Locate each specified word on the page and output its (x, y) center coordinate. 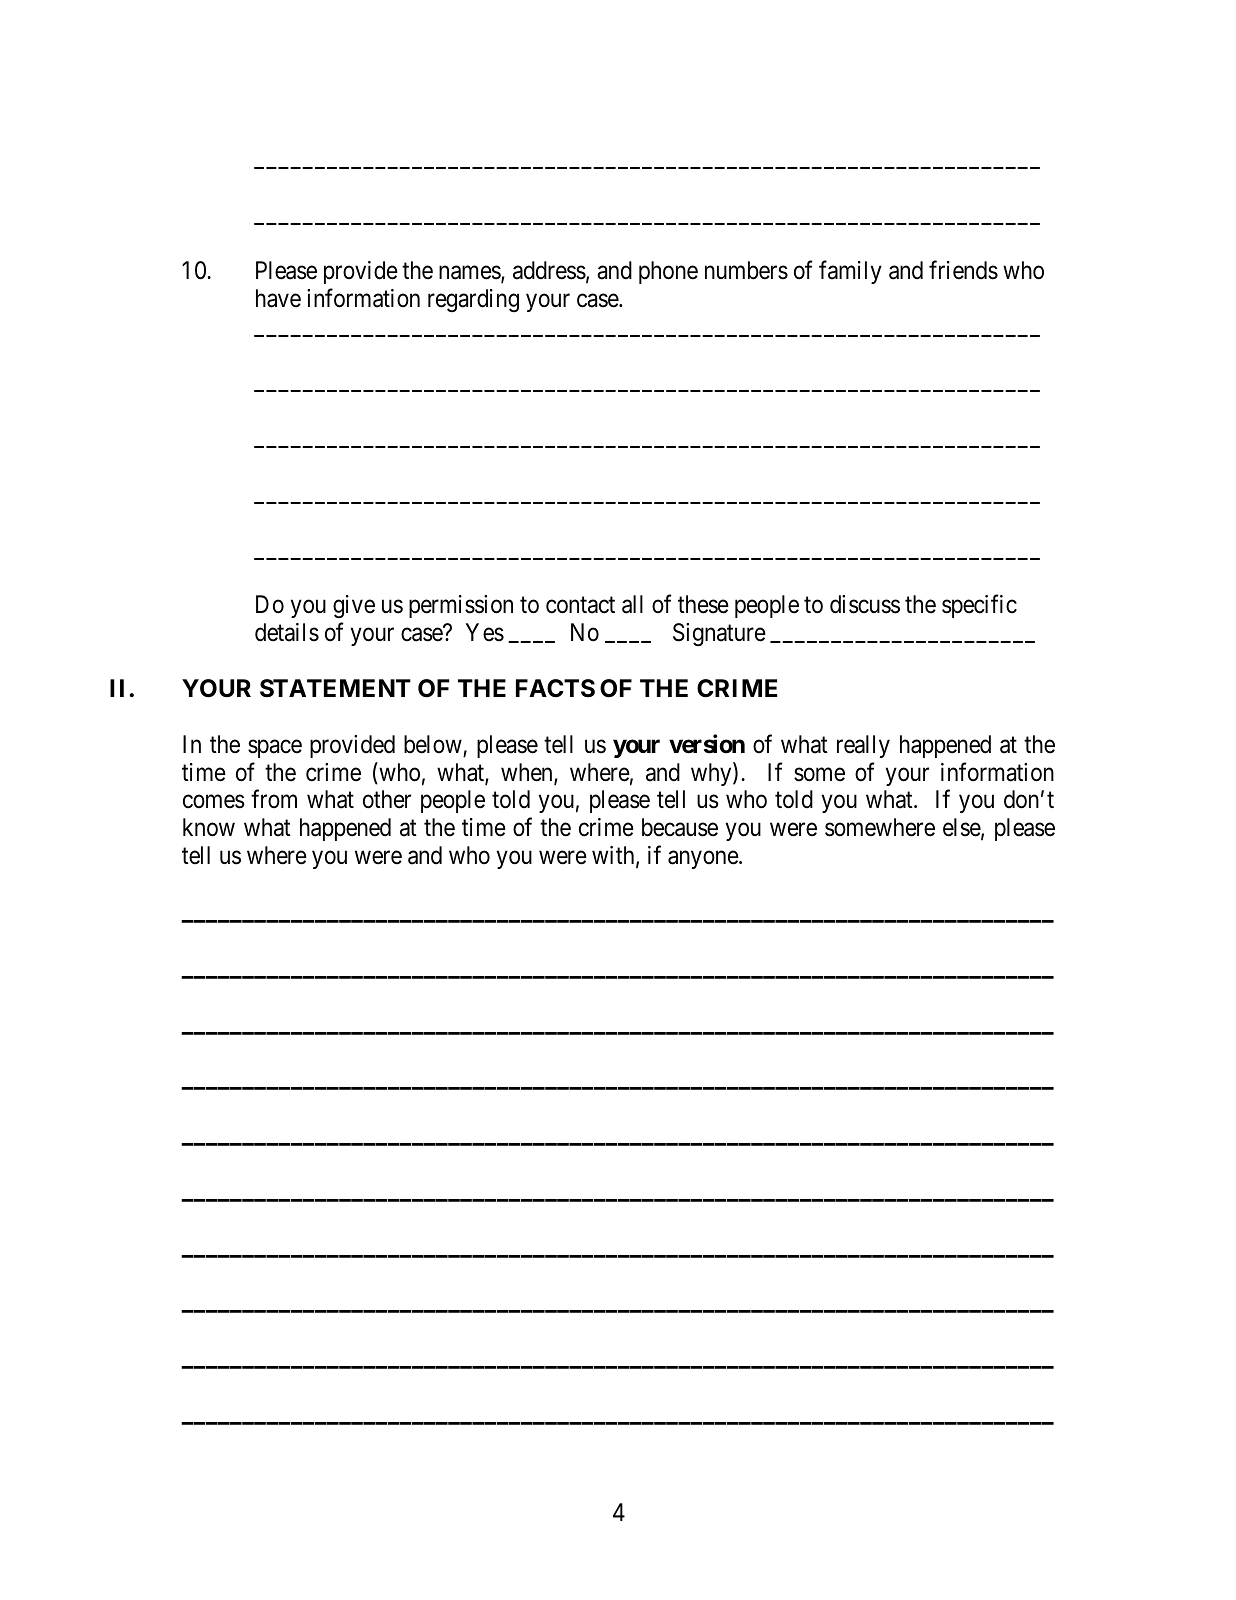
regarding (473, 300)
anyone (704, 860)
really (863, 746)
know (209, 827)
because (680, 827)
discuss (865, 604)
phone (668, 272)
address (549, 270)
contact (580, 605)
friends (963, 270)
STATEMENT (335, 688)
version (707, 744)
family (850, 272)
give (354, 606)
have (278, 298)
